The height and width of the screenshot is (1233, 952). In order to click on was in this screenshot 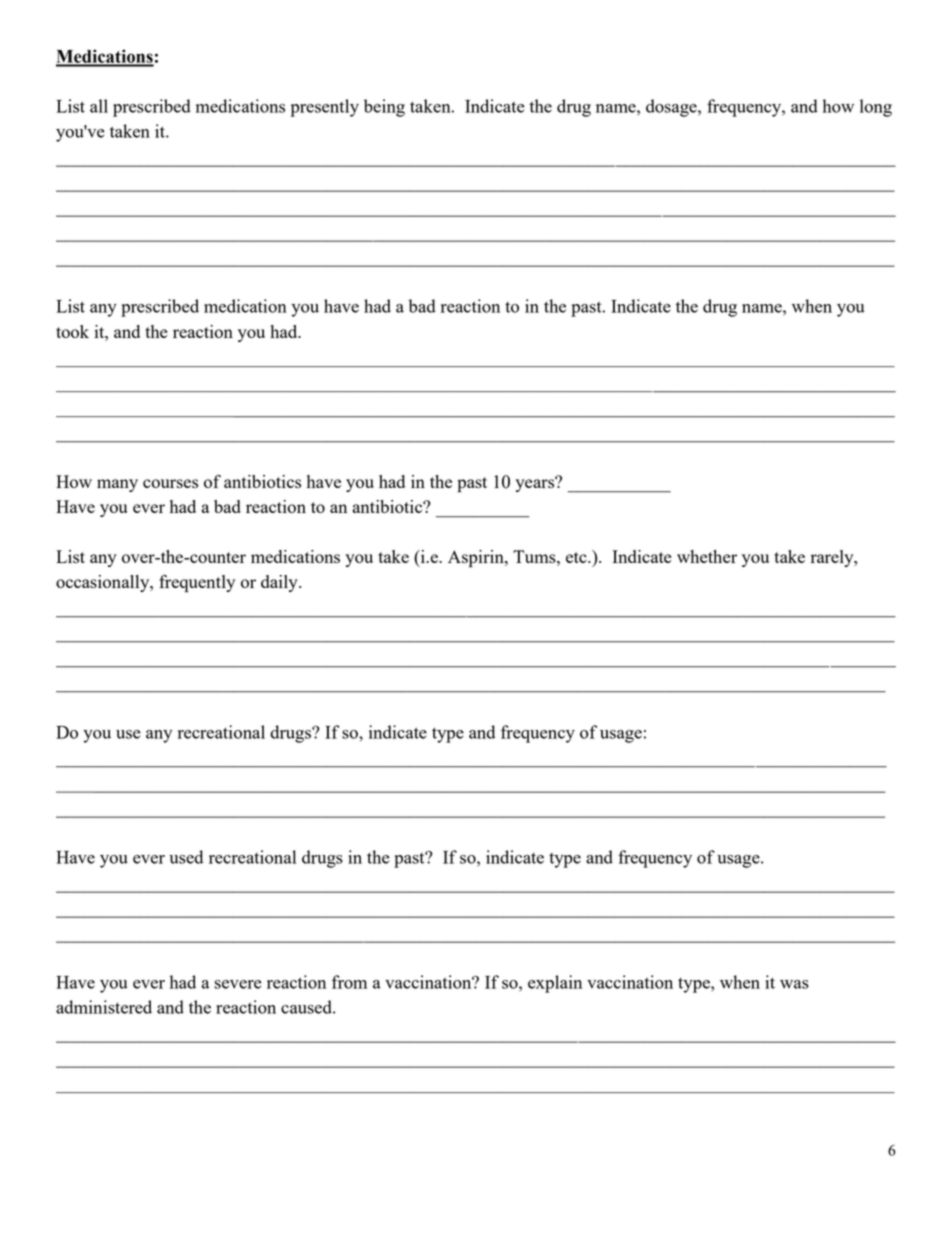, I will do `click(794, 984)`.
